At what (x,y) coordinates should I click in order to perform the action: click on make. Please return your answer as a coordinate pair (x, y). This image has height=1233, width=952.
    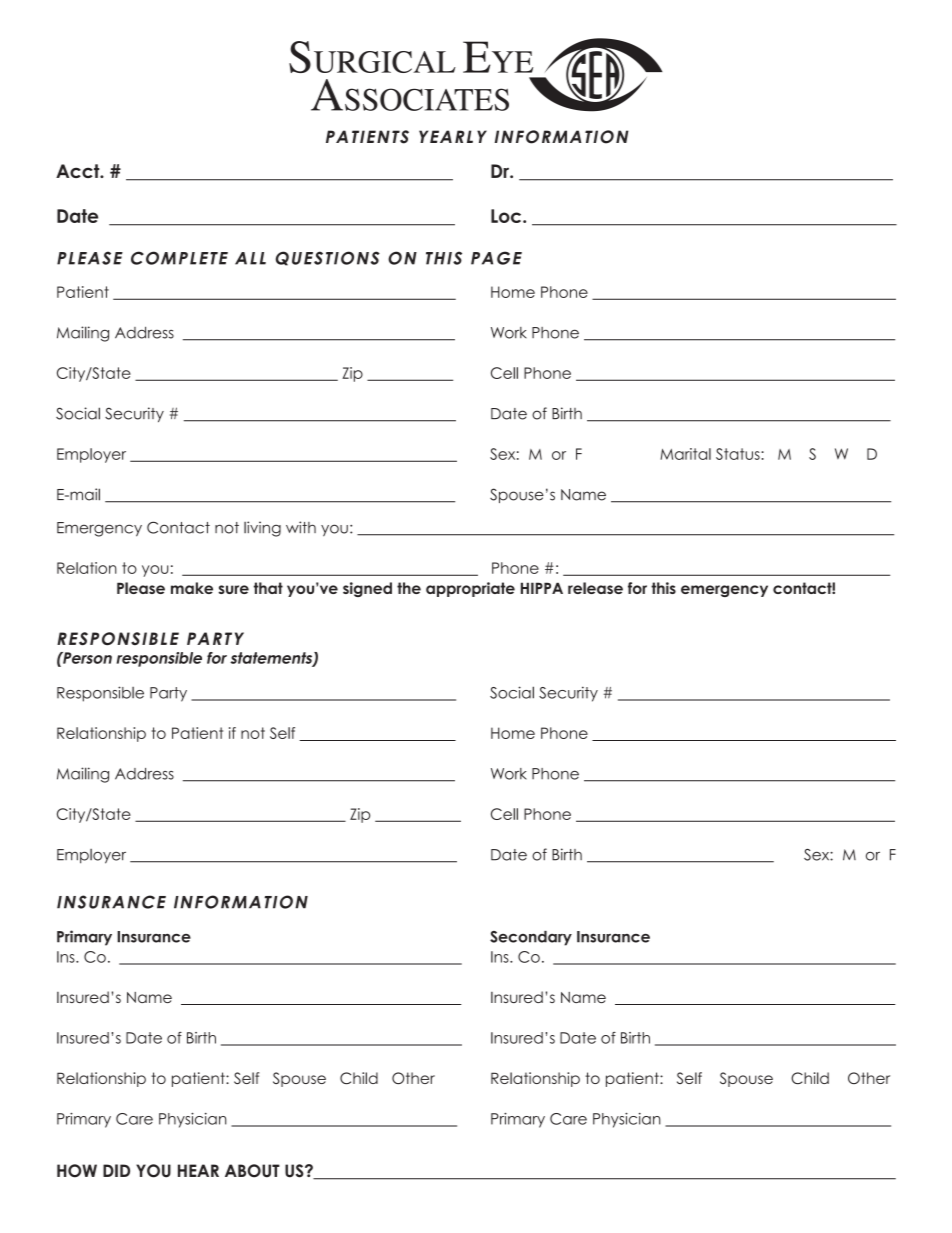
    Looking at the image, I should click on (192, 588).
